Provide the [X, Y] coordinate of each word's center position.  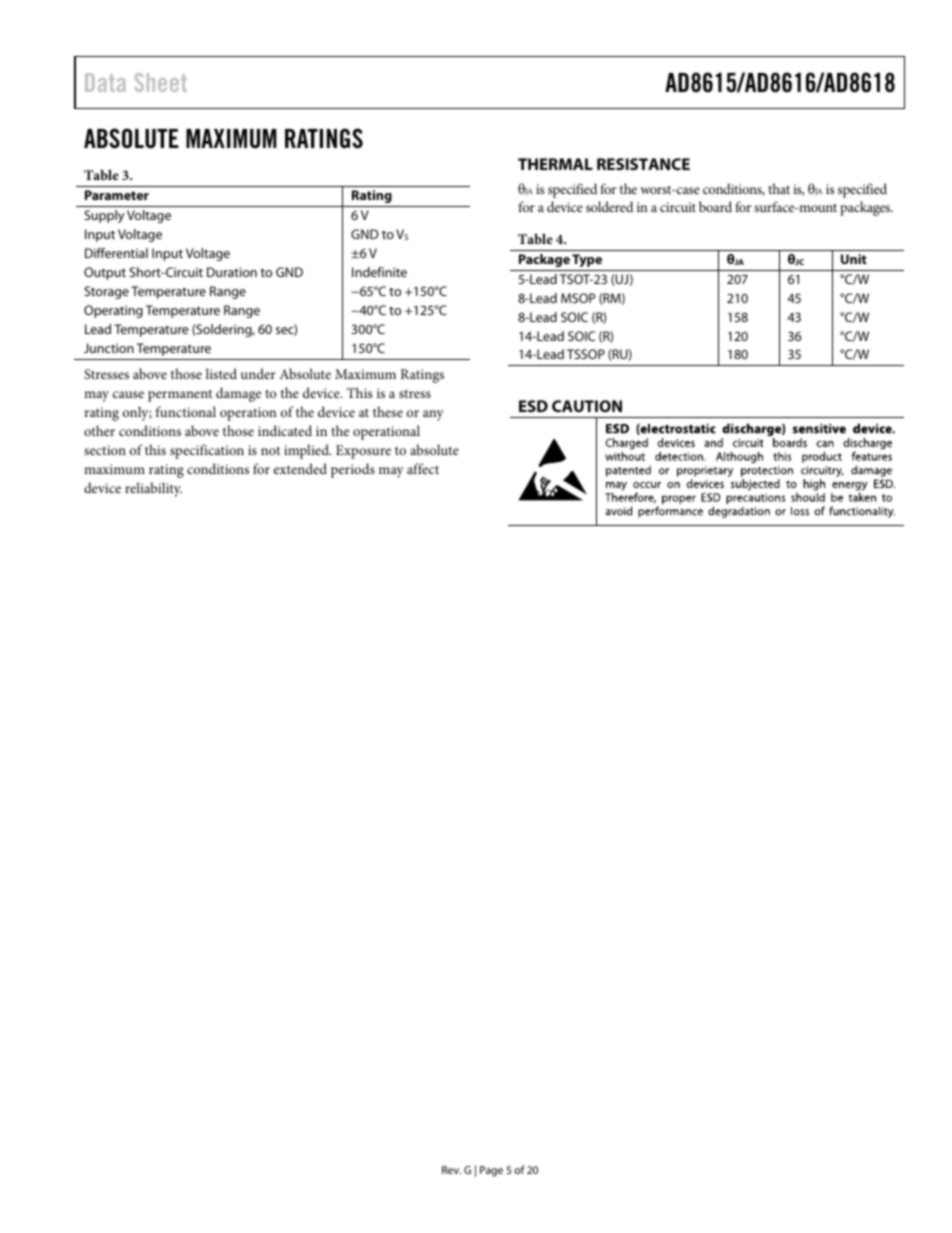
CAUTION [587, 406]
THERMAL [555, 164]
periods [353, 470]
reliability [153, 489]
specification [207, 451]
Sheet [160, 82]
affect [423, 468]
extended [300, 468]
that [779, 188]
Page [491, 1171]
